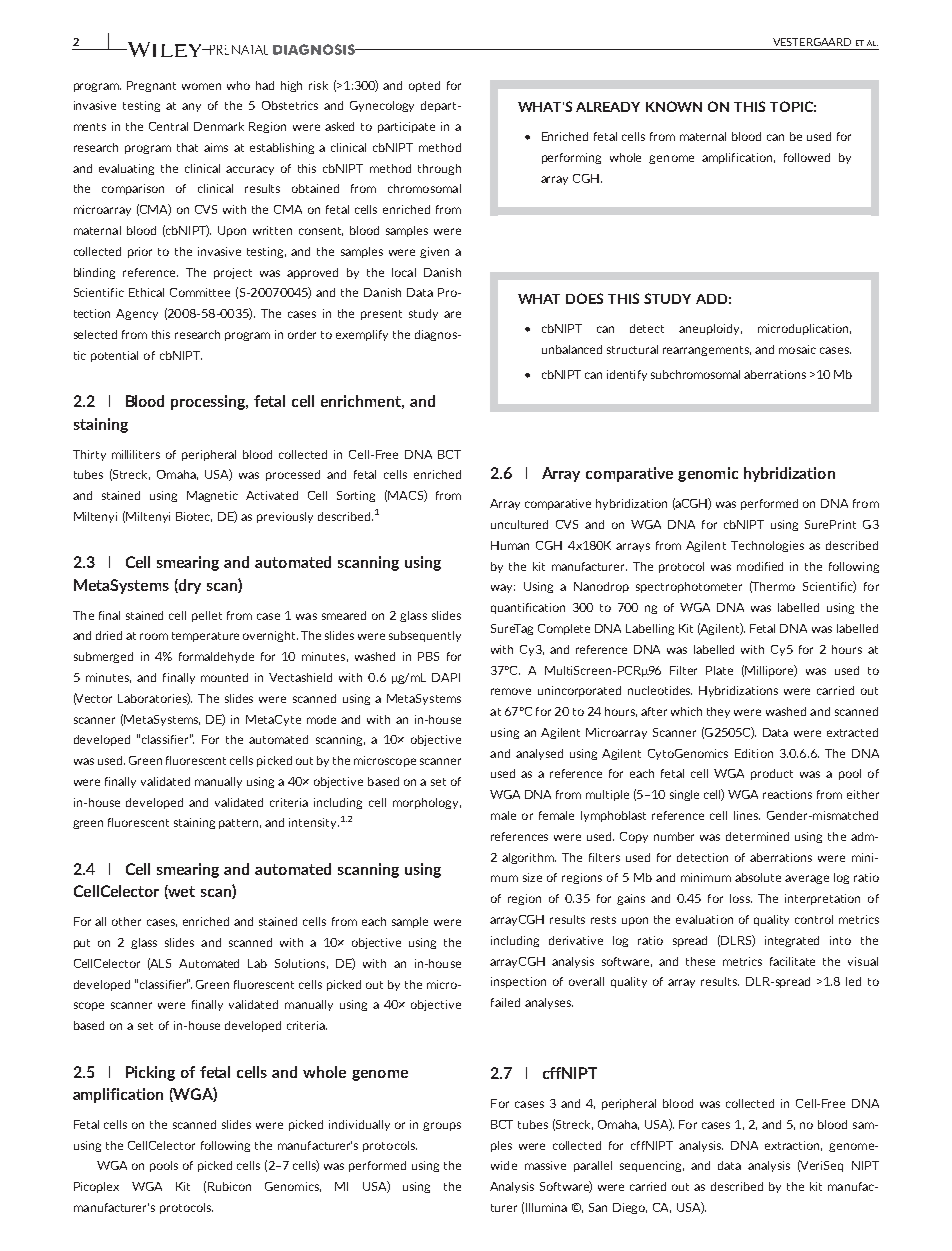 This page has width=952, height=1251. I want to click on Central, so click(168, 126).
